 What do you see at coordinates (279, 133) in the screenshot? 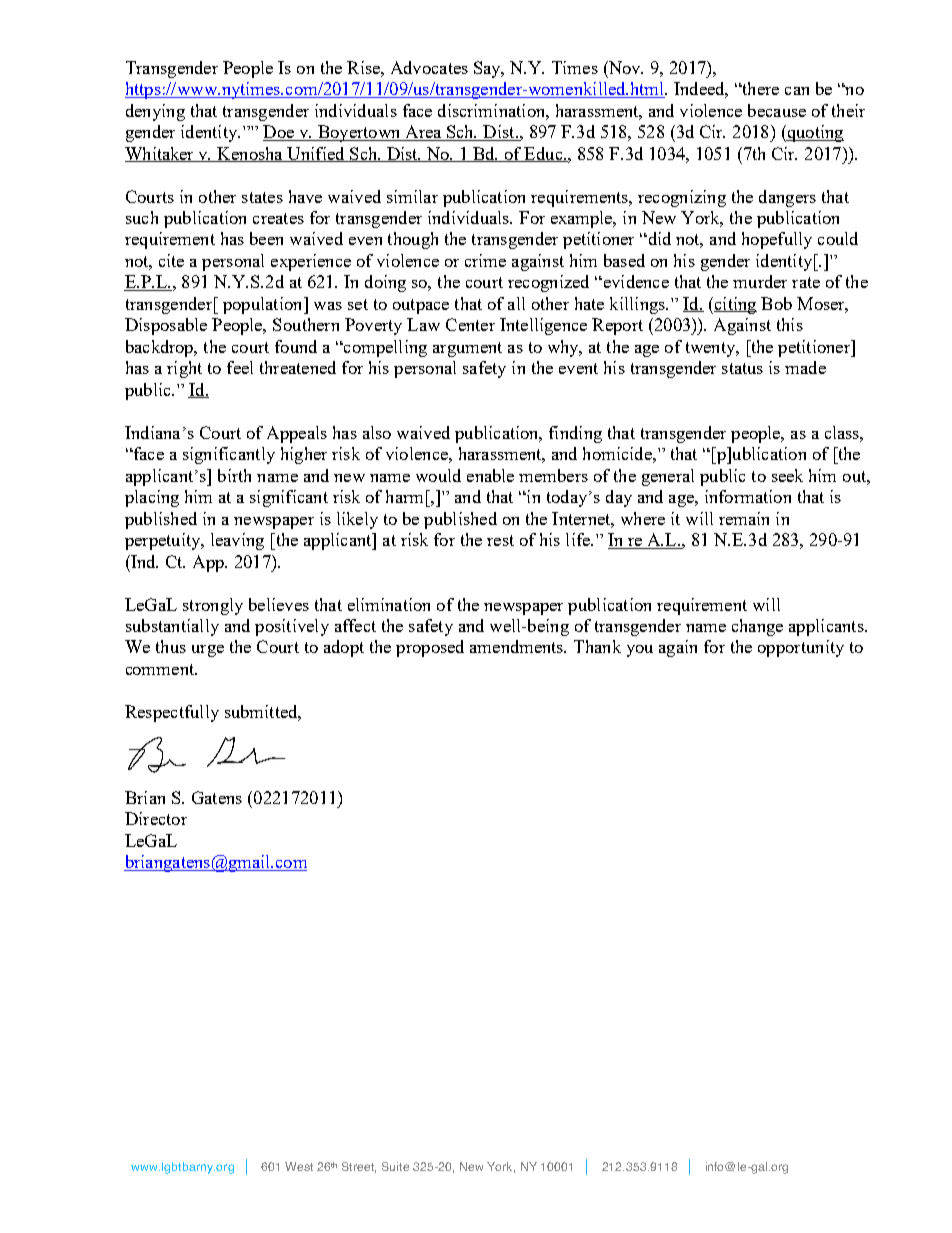
I see `Doe` at bounding box center [279, 133].
